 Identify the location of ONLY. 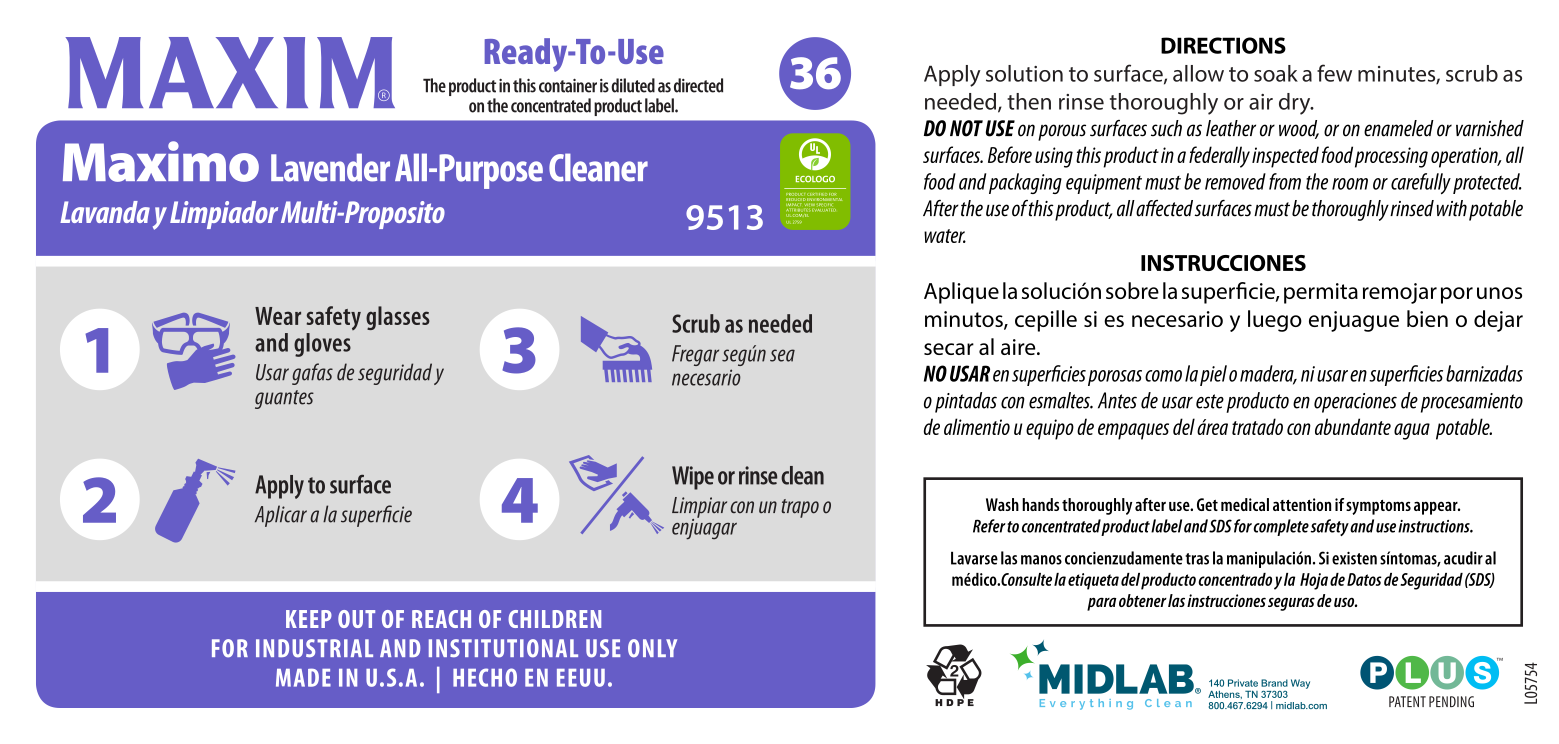
(652, 648).
